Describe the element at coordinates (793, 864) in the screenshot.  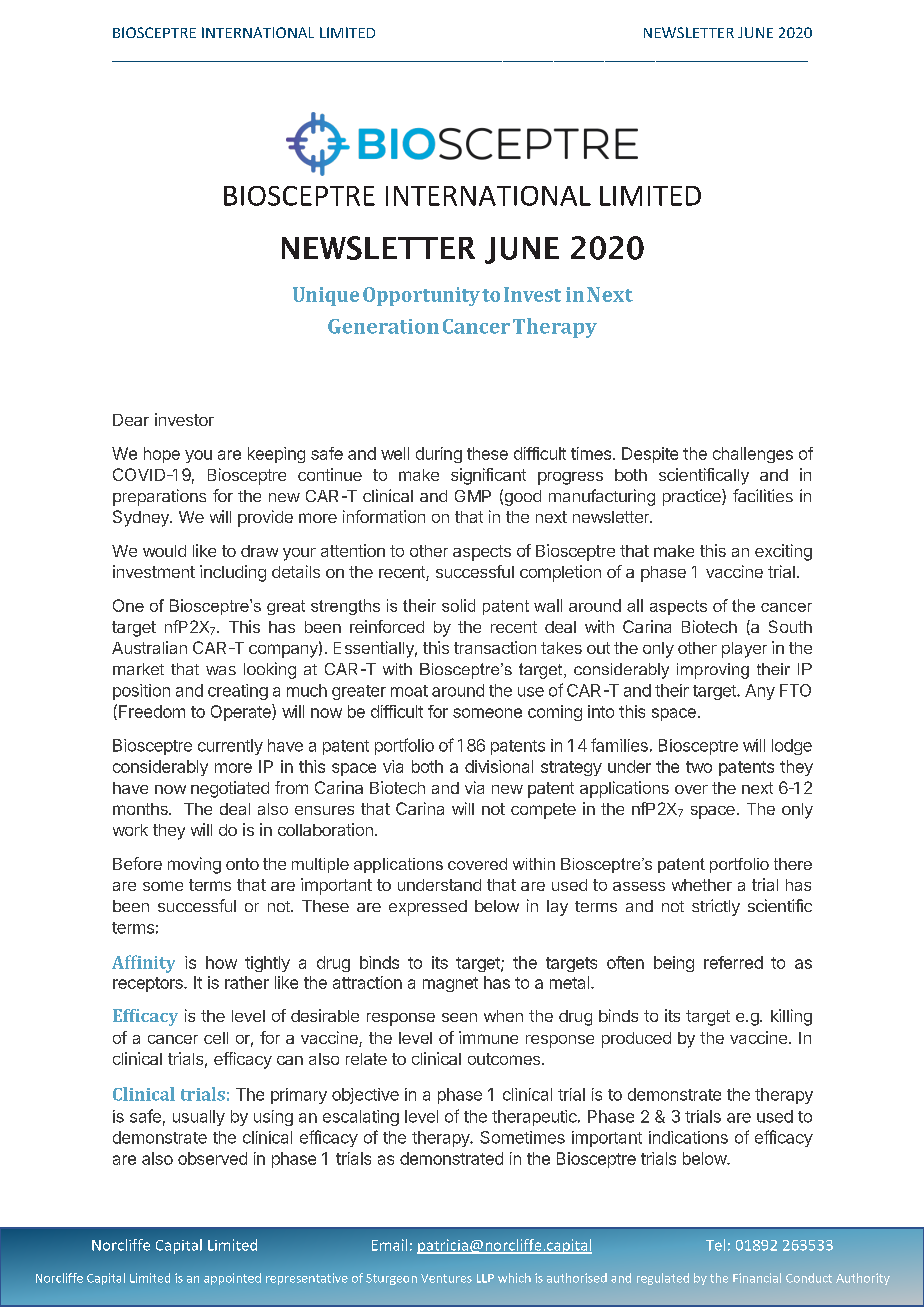
I see `there` at that location.
